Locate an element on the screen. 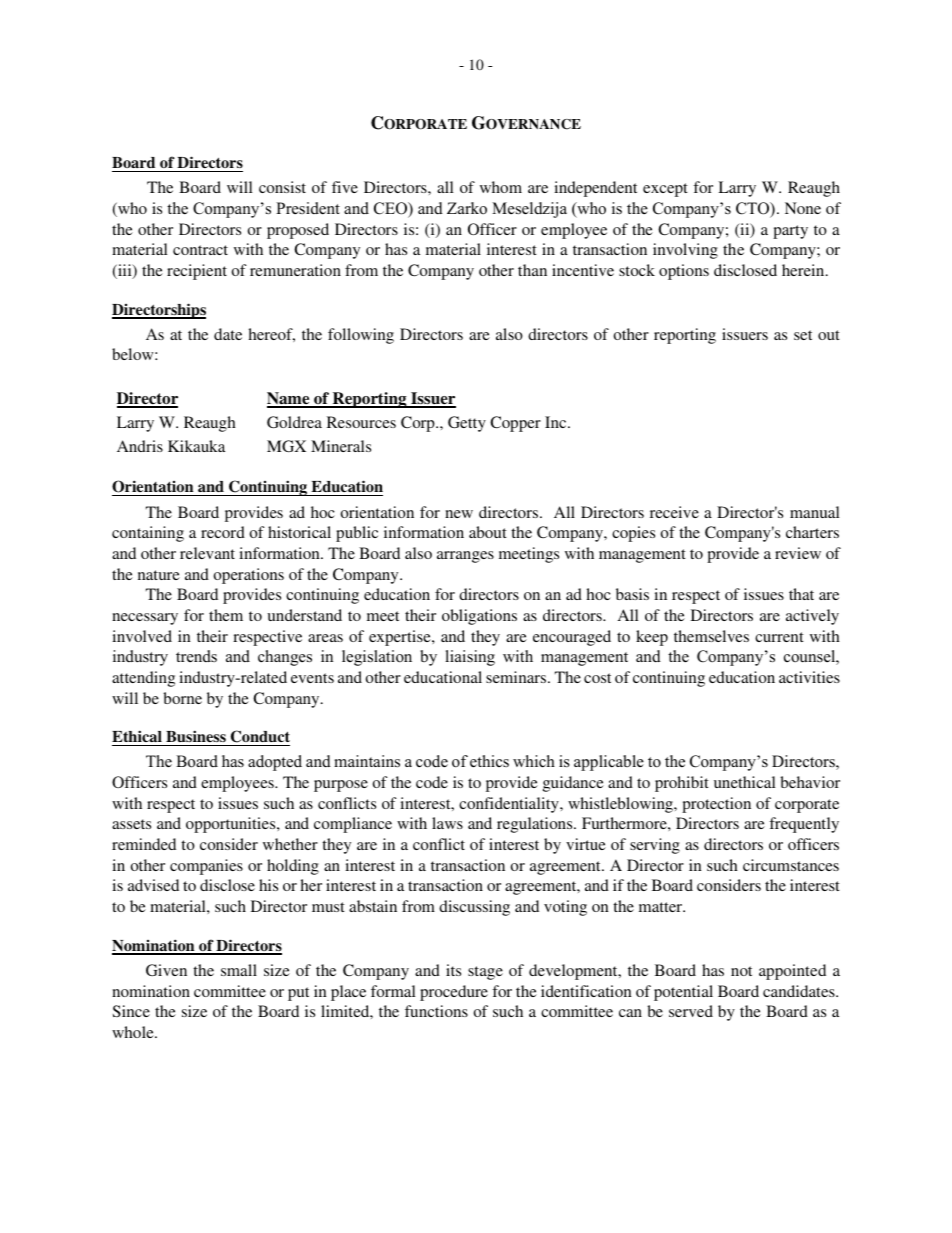  Getty is located at coordinates (467, 424).
